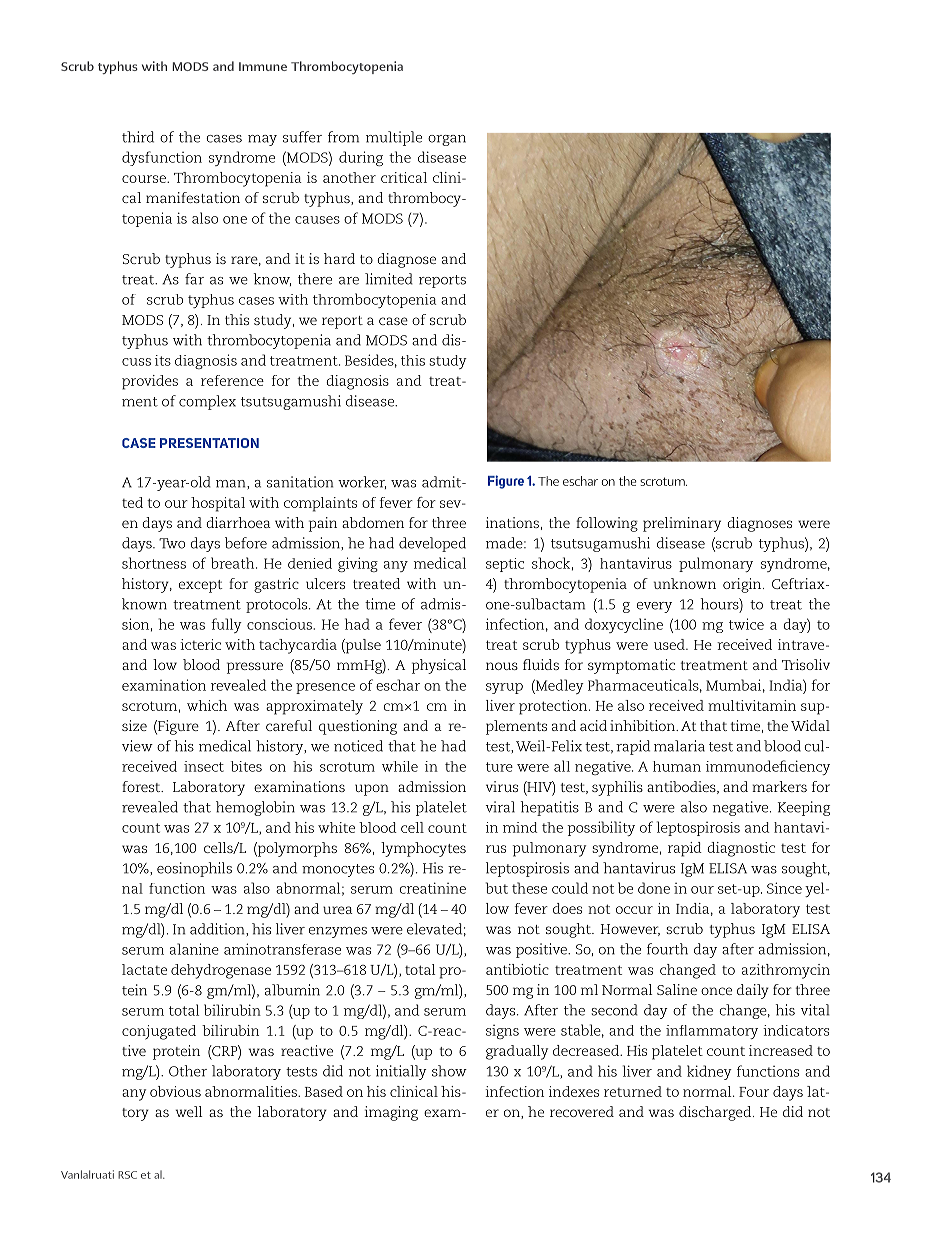  I want to click on Immune, so click(263, 66).
